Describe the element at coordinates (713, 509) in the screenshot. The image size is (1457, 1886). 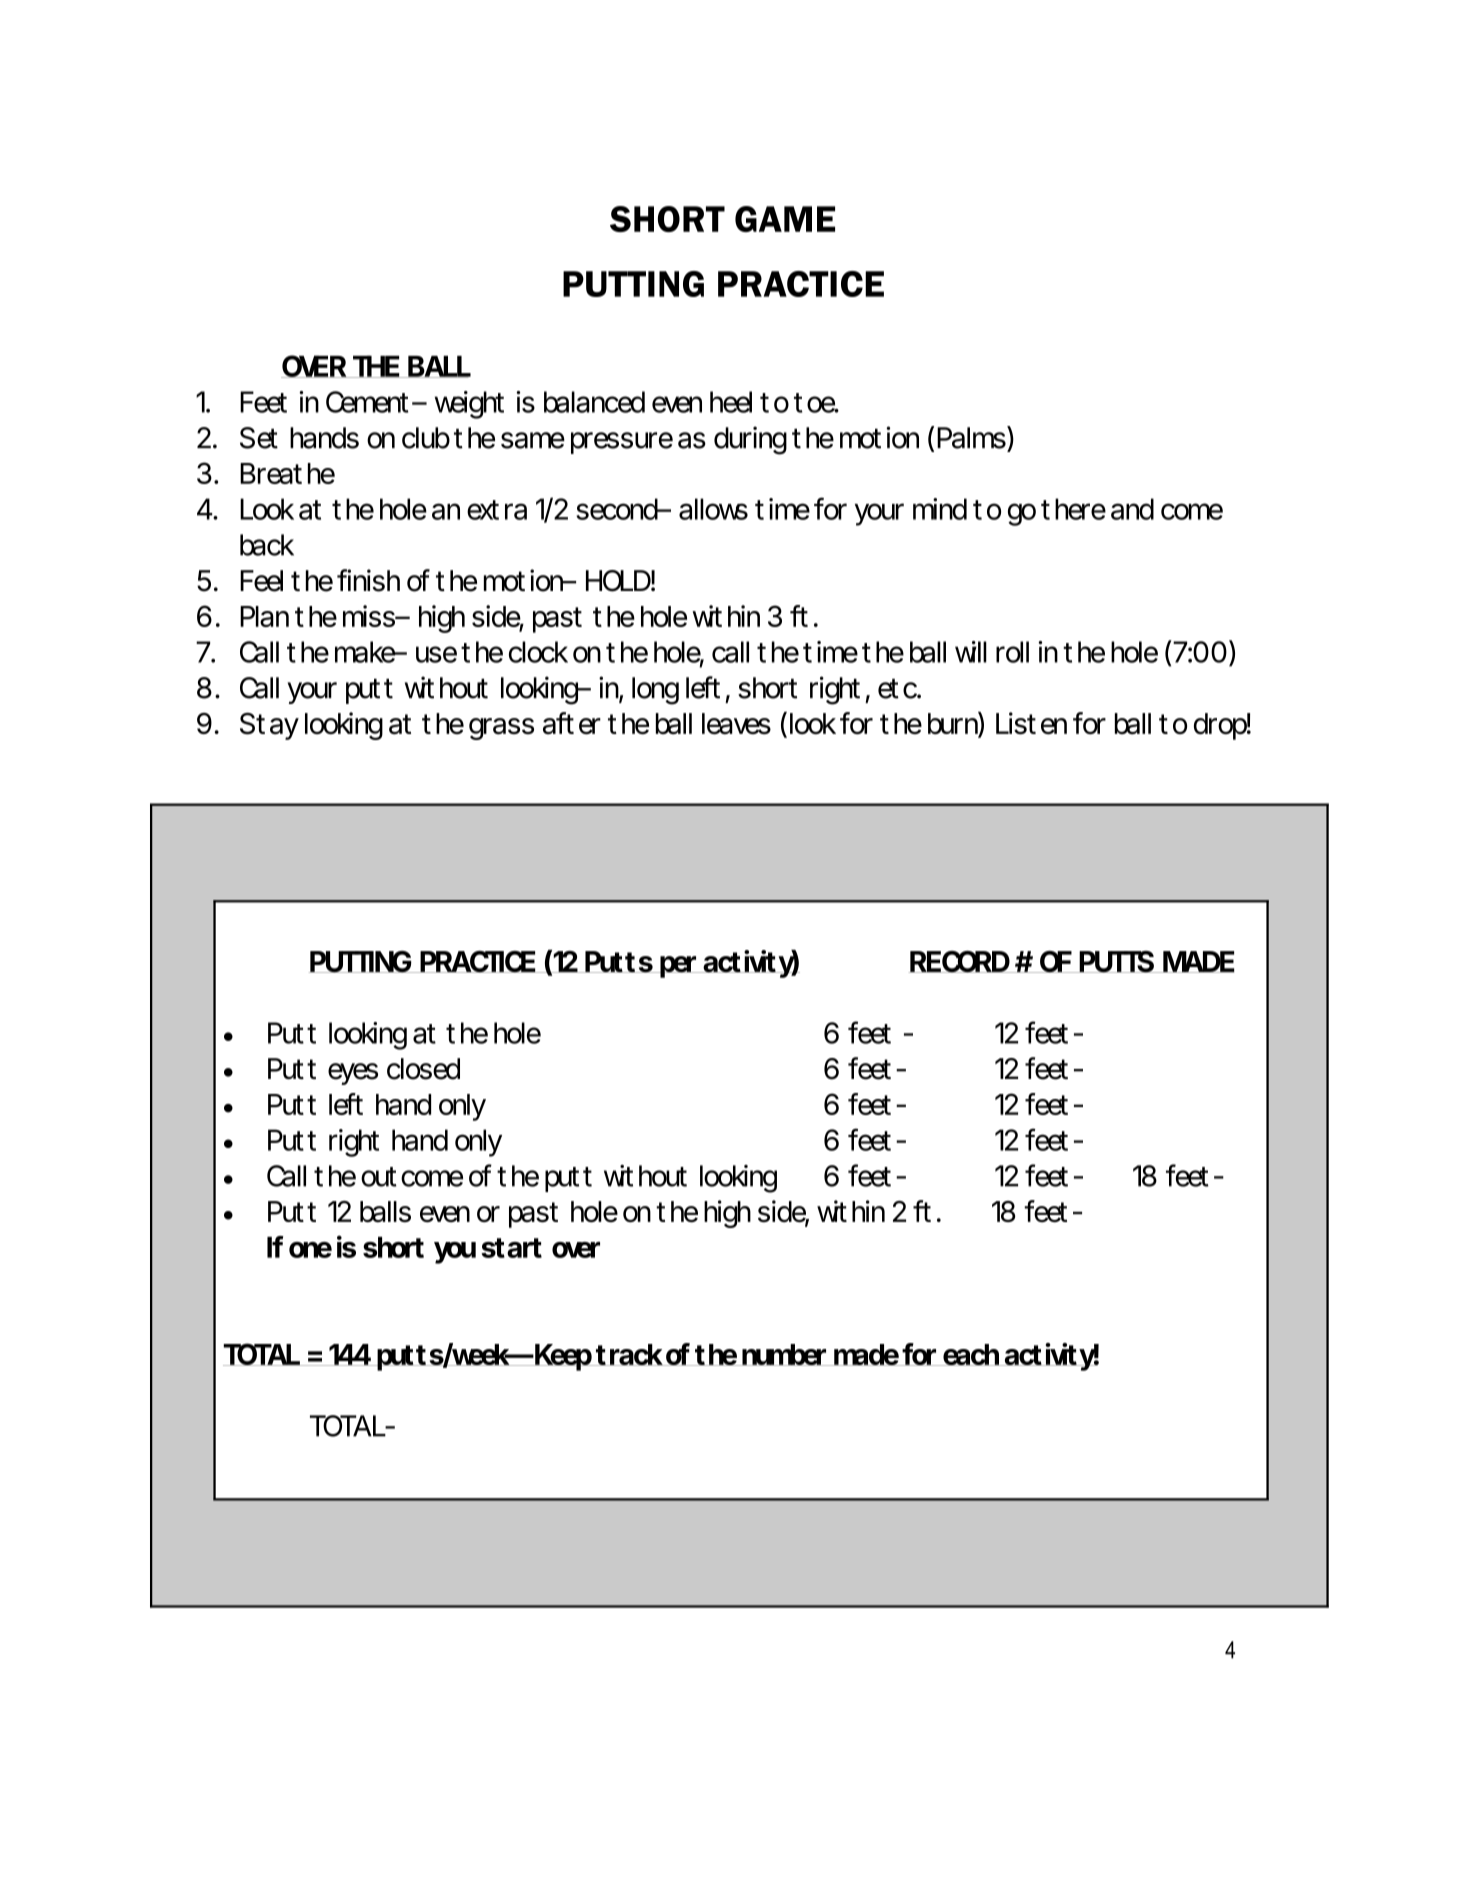
I see `allows` at that location.
